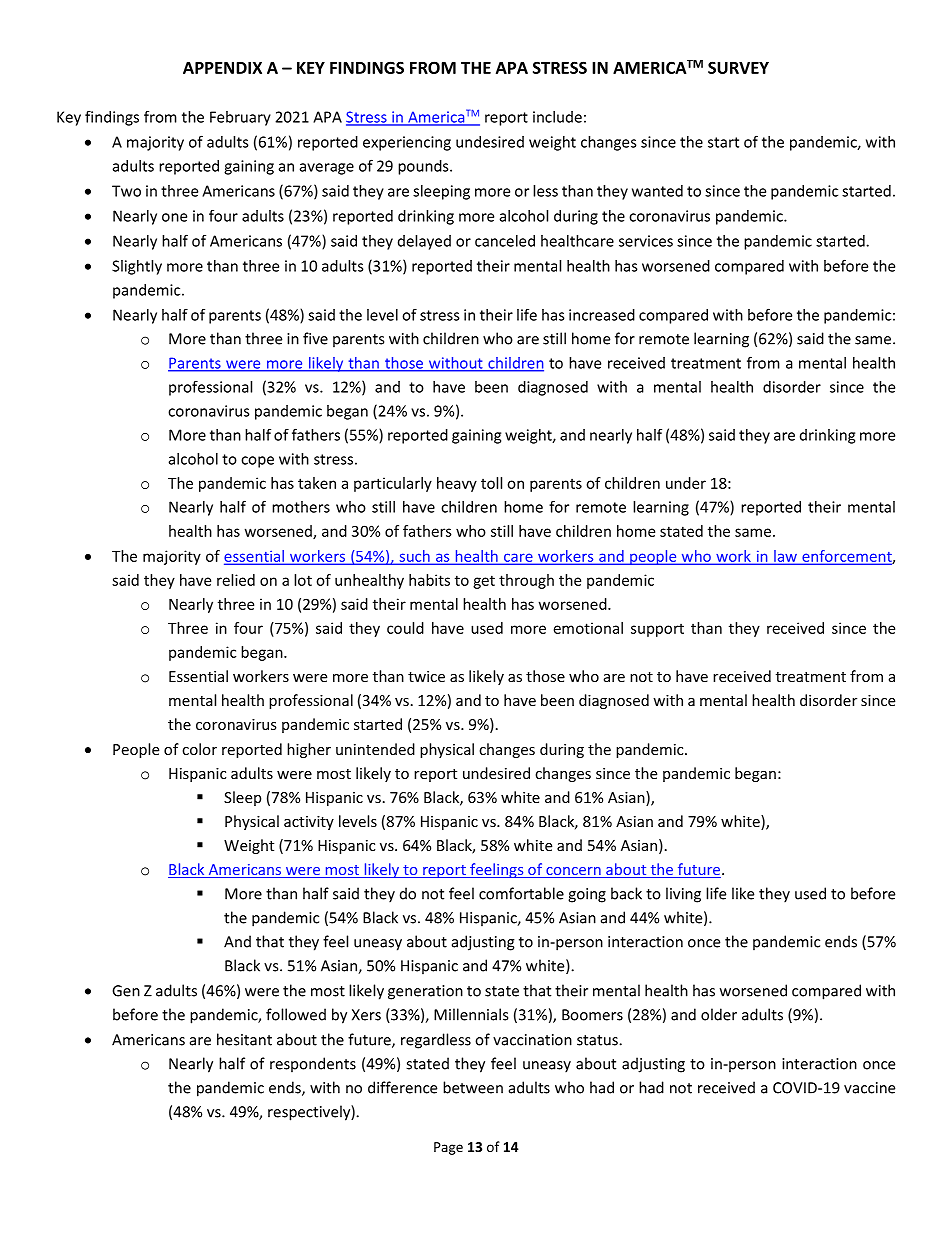 This page has width=952, height=1233. I want to click on activity, so click(309, 823).
